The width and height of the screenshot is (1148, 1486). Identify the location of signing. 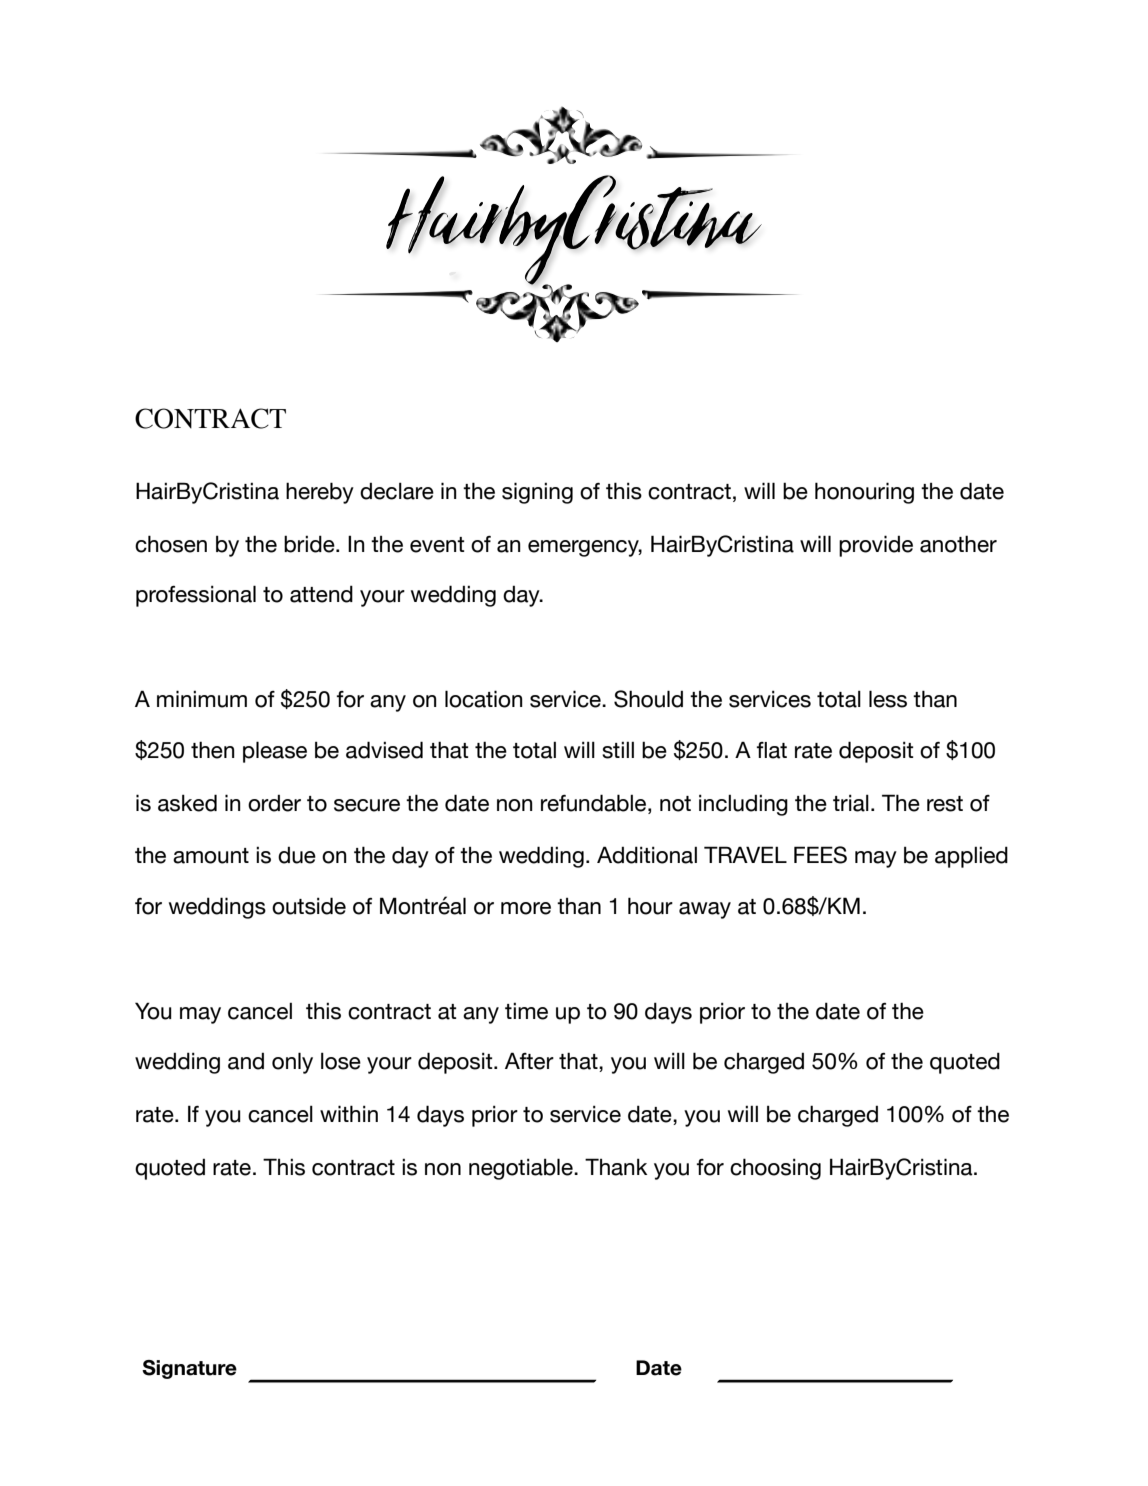
(537, 493).
